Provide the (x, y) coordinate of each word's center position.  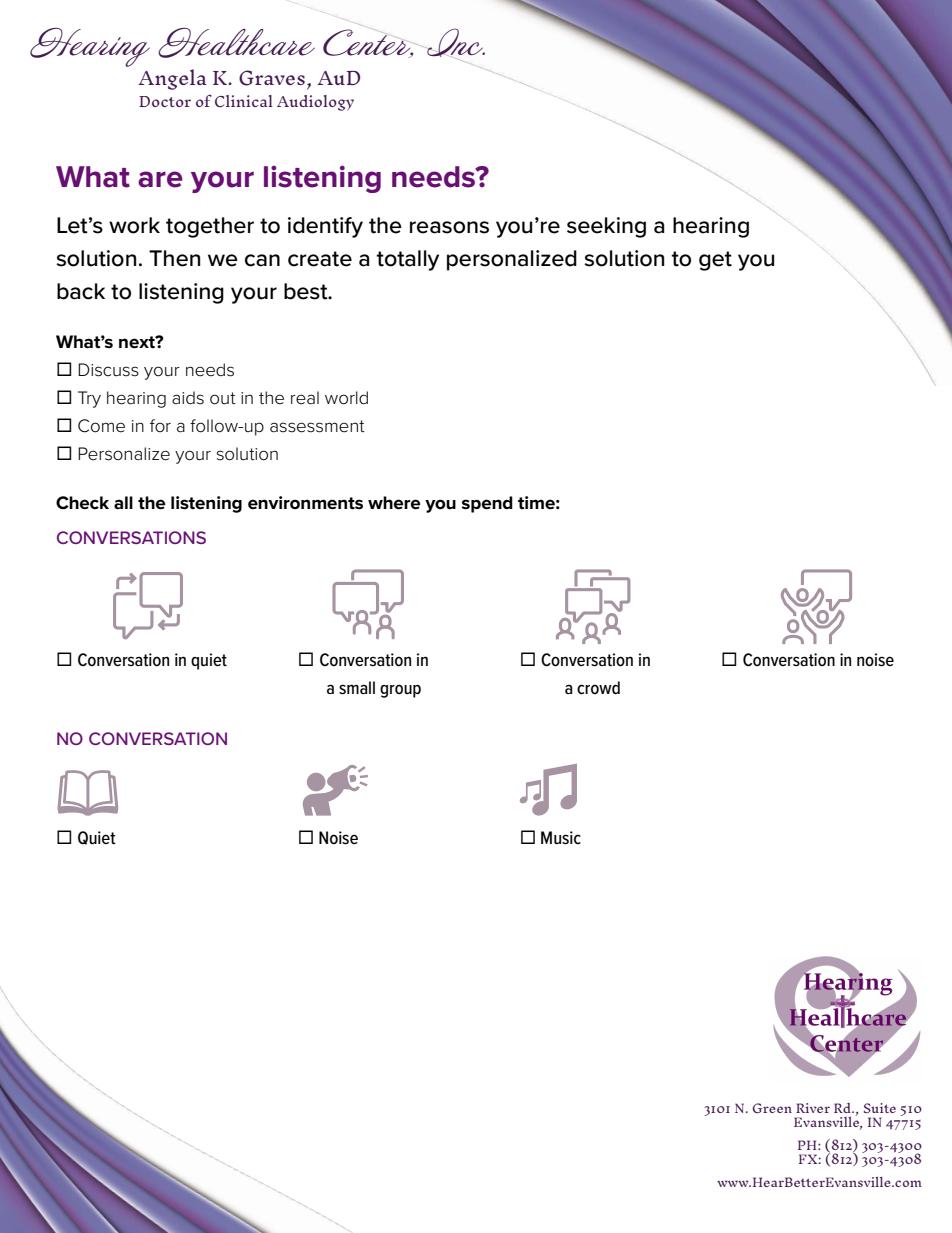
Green (772, 1108)
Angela (172, 79)
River (813, 1108)
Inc (455, 43)
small (357, 688)
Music (561, 838)
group (400, 691)
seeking (606, 227)
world (346, 398)
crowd (598, 688)
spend (487, 504)
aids (188, 398)
